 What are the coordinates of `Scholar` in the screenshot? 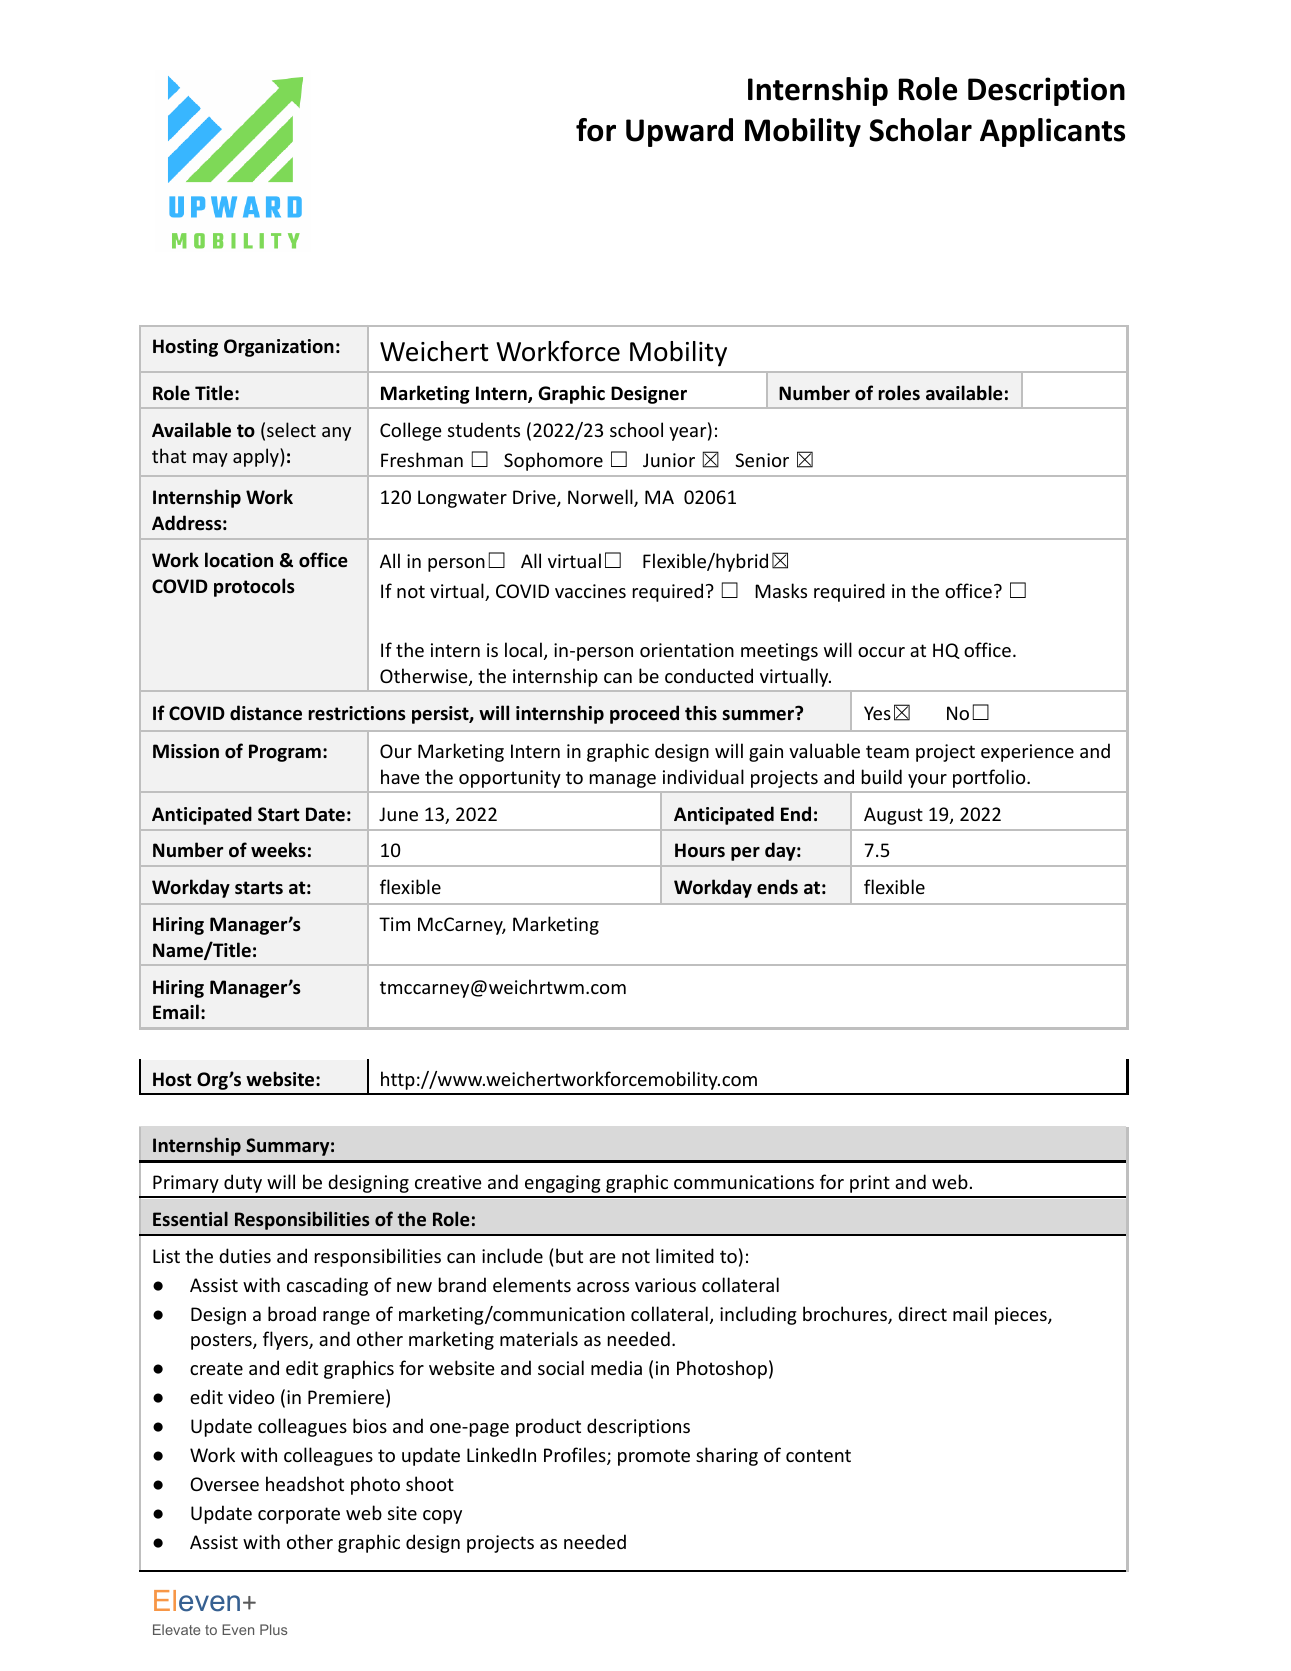 It's located at (920, 130).
